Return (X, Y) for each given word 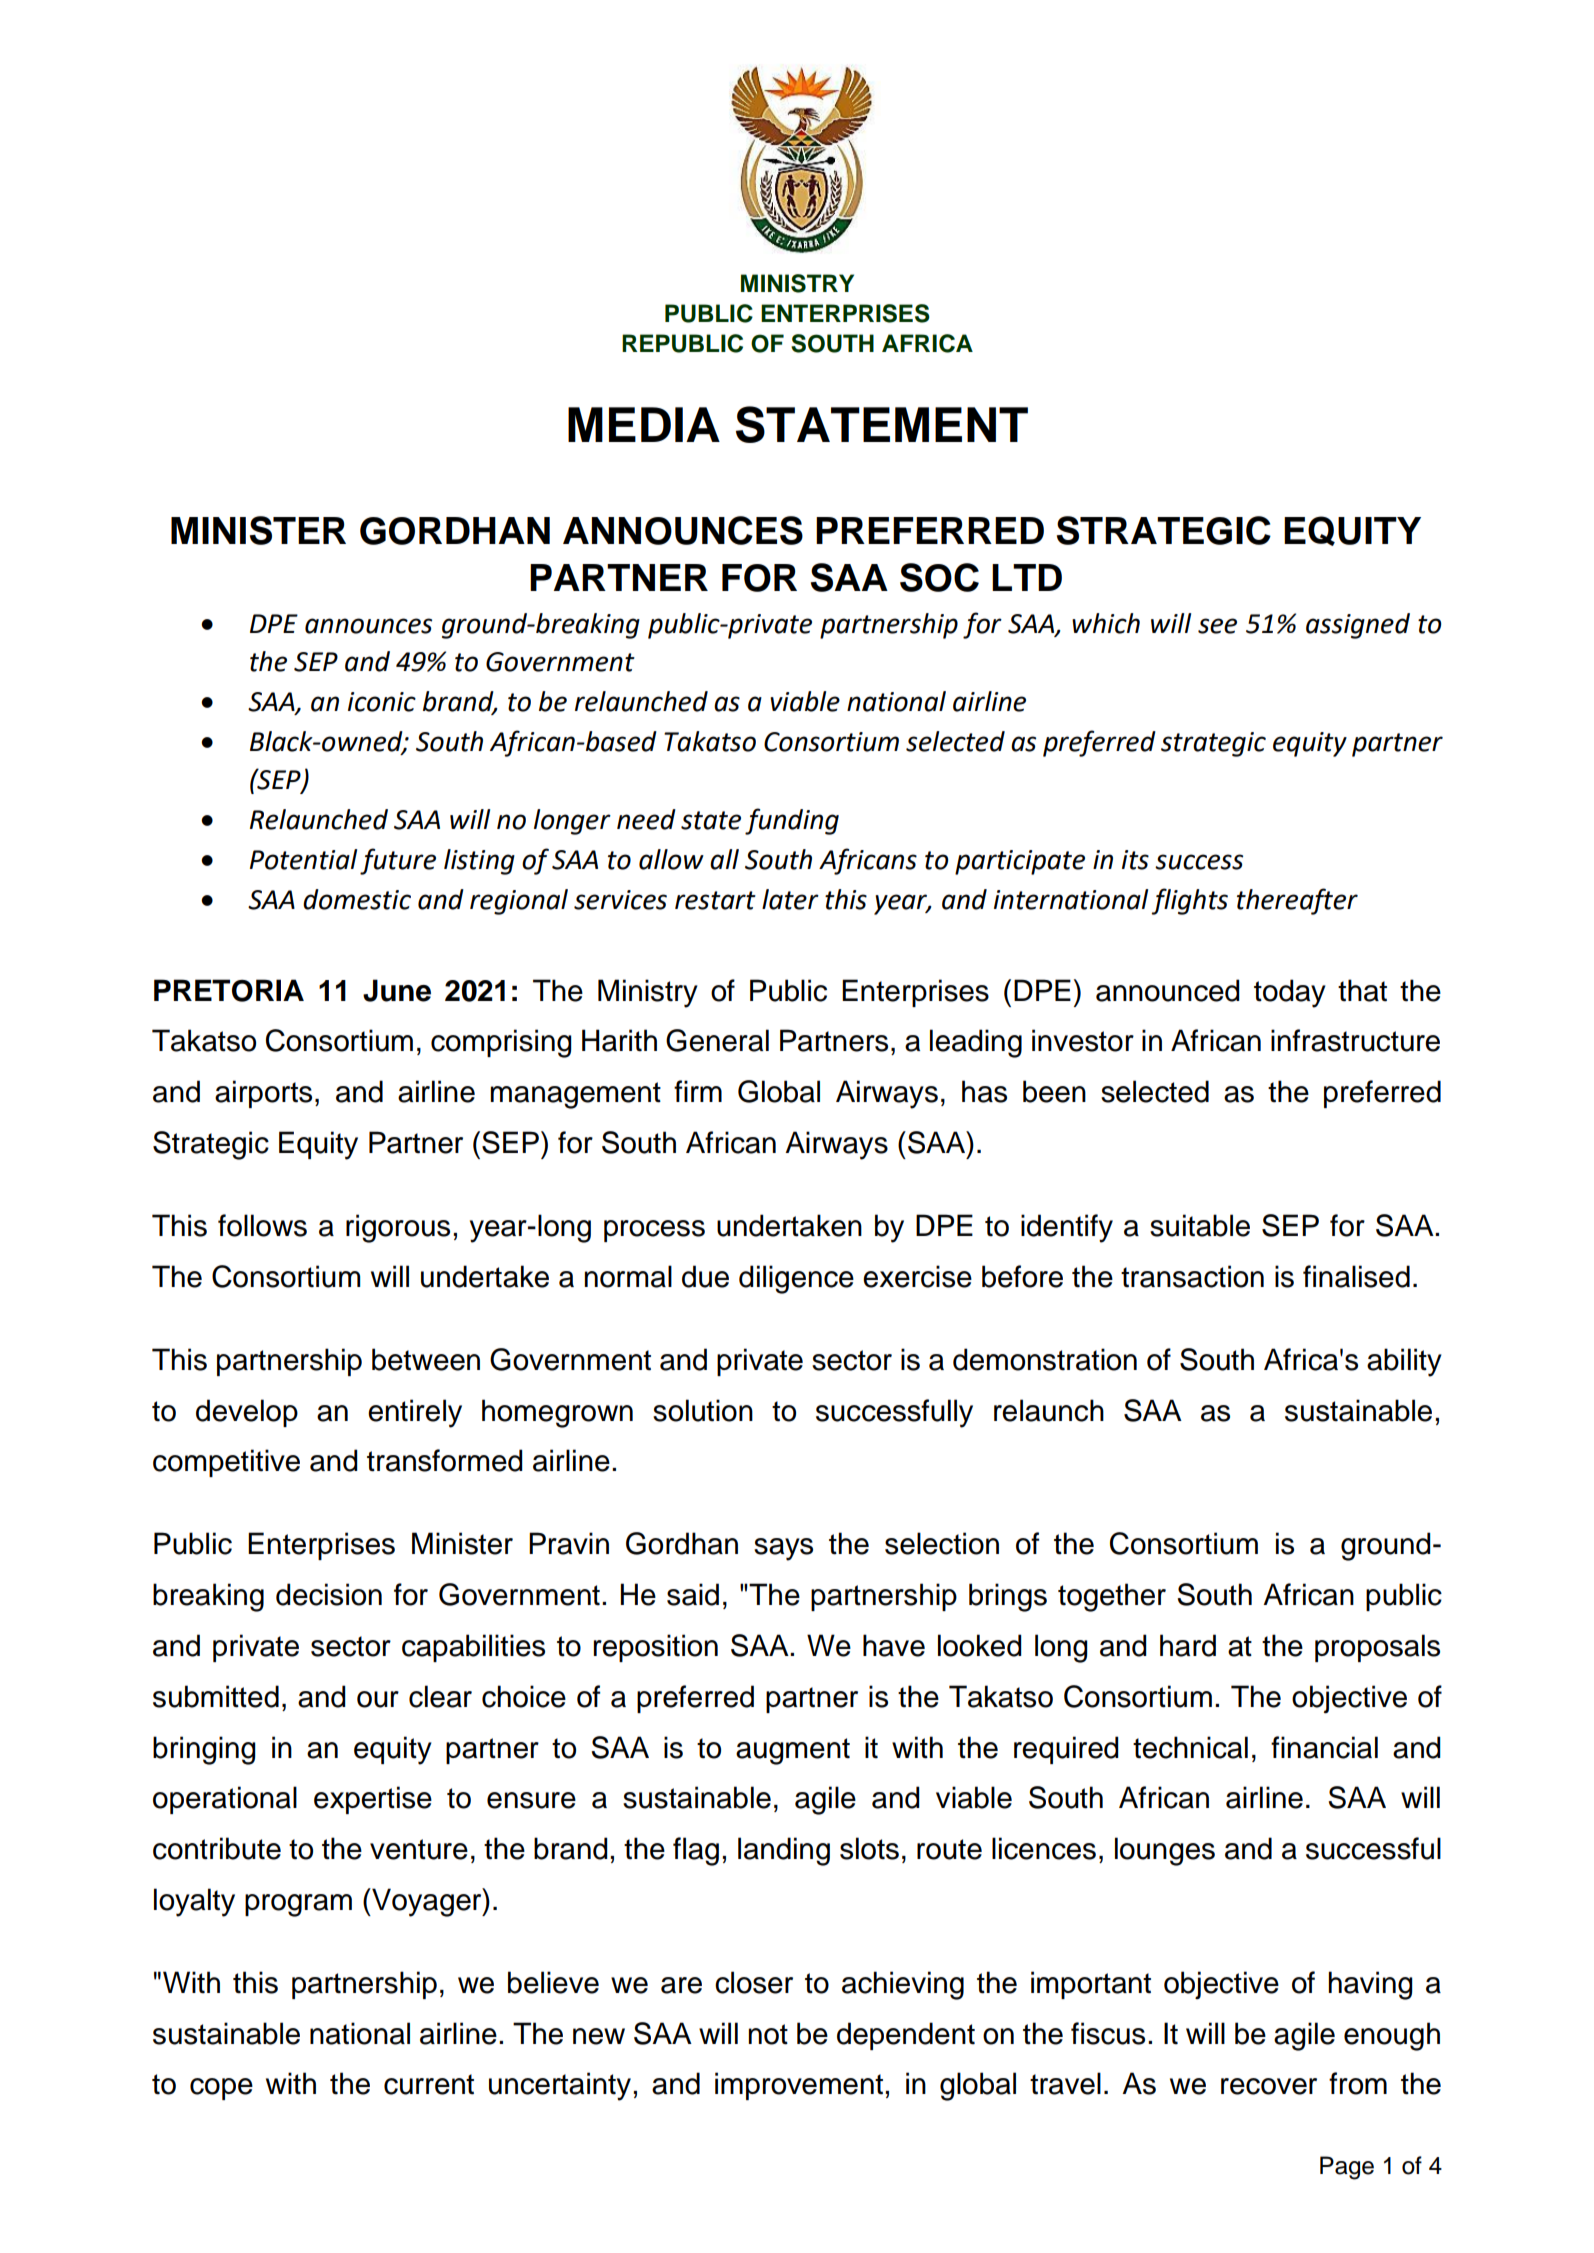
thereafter (1297, 901)
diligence (796, 1279)
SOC (939, 577)
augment (793, 1751)
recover (1269, 2086)
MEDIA (644, 424)
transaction (1192, 1276)
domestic (357, 899)
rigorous (398, 1228)
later (790, 899)
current (429, 2084)
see (1217, 626)
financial (1324, 1747)
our (378, 1699)
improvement (799, 2086)
